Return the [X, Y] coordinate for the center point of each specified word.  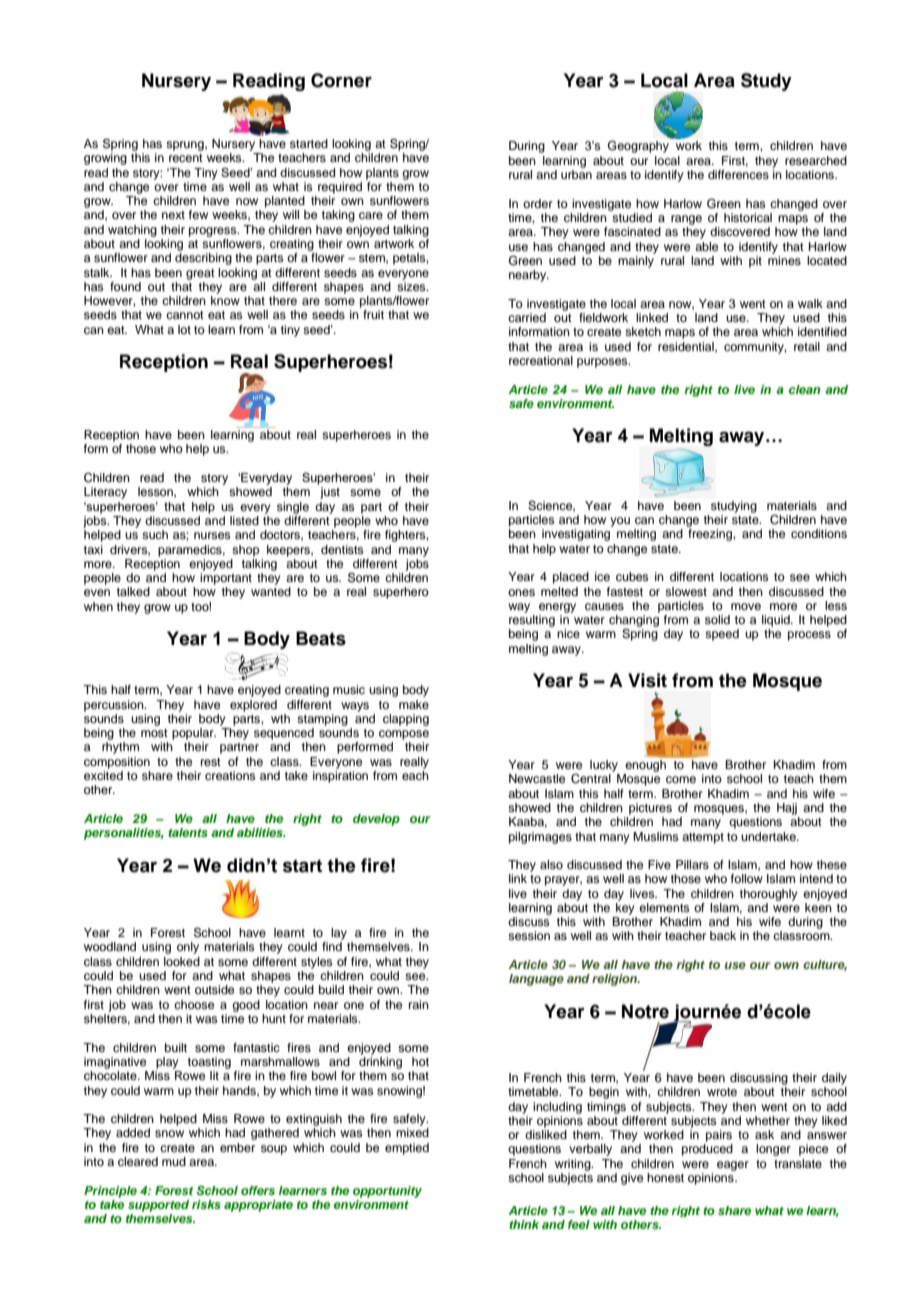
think [524, 1224]
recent [186, 158]
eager [733, 1166]
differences [738, 174]
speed [722, 635]
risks [206, 1204]
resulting [532, 621]
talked [133, 591]
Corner [341, 80]
